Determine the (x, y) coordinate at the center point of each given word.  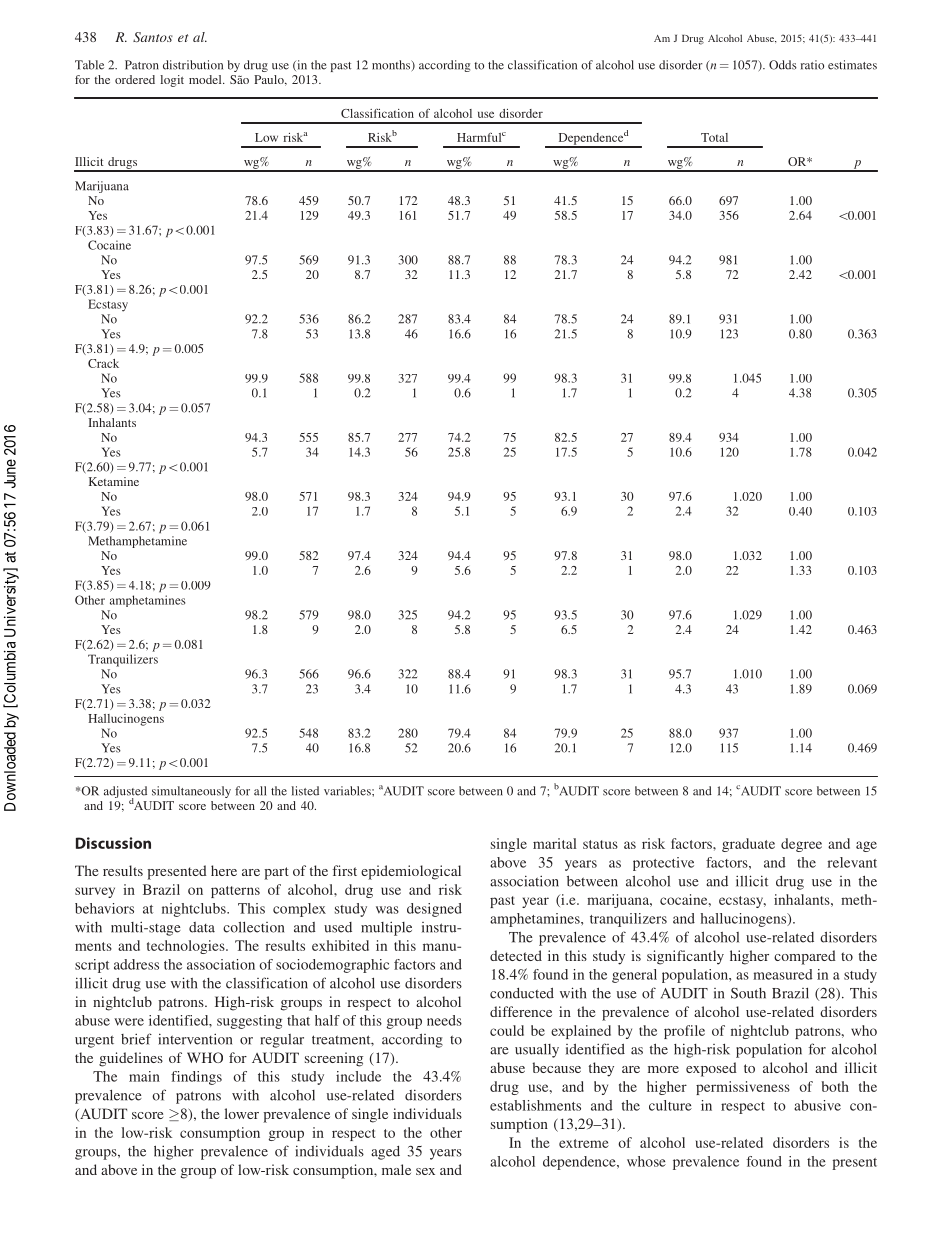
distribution (193, 65)
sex (425, 1171)
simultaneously (191, 792)
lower (242, 1113)
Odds (783, 65)
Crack (103, 363)
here (224, 870)
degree (801, 845)
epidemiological (411, 872)
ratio (812, 65)
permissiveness (743, 1088)
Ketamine (114, 481)
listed (305, 791)
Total (714, 137)
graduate (748, 845)
